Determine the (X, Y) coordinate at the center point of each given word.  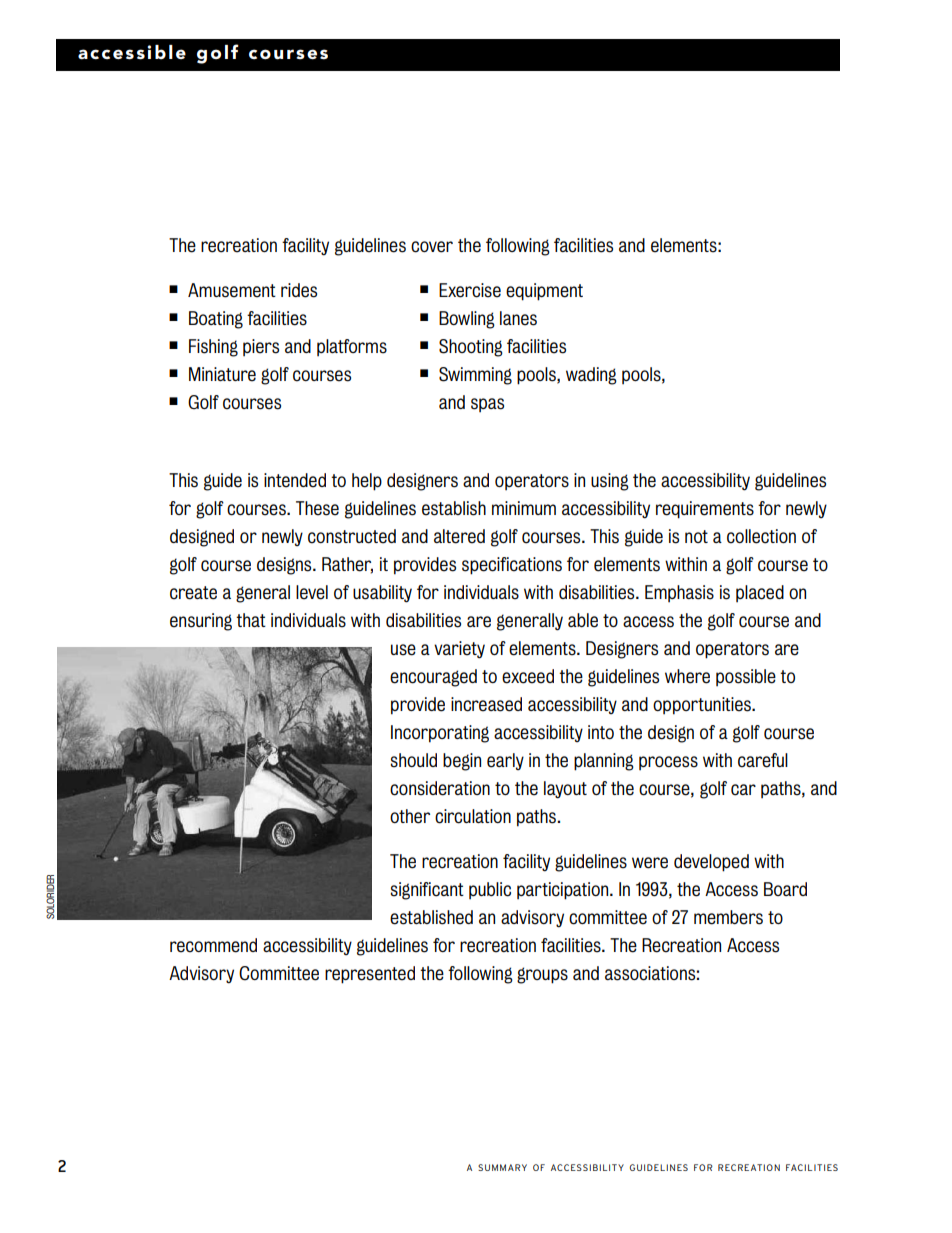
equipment (544, 292)
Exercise (470, 290)
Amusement (232, 290)
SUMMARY (502, 1167)
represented (370, 975)
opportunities (703, 706)
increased (486, 704)
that (251, 620)
